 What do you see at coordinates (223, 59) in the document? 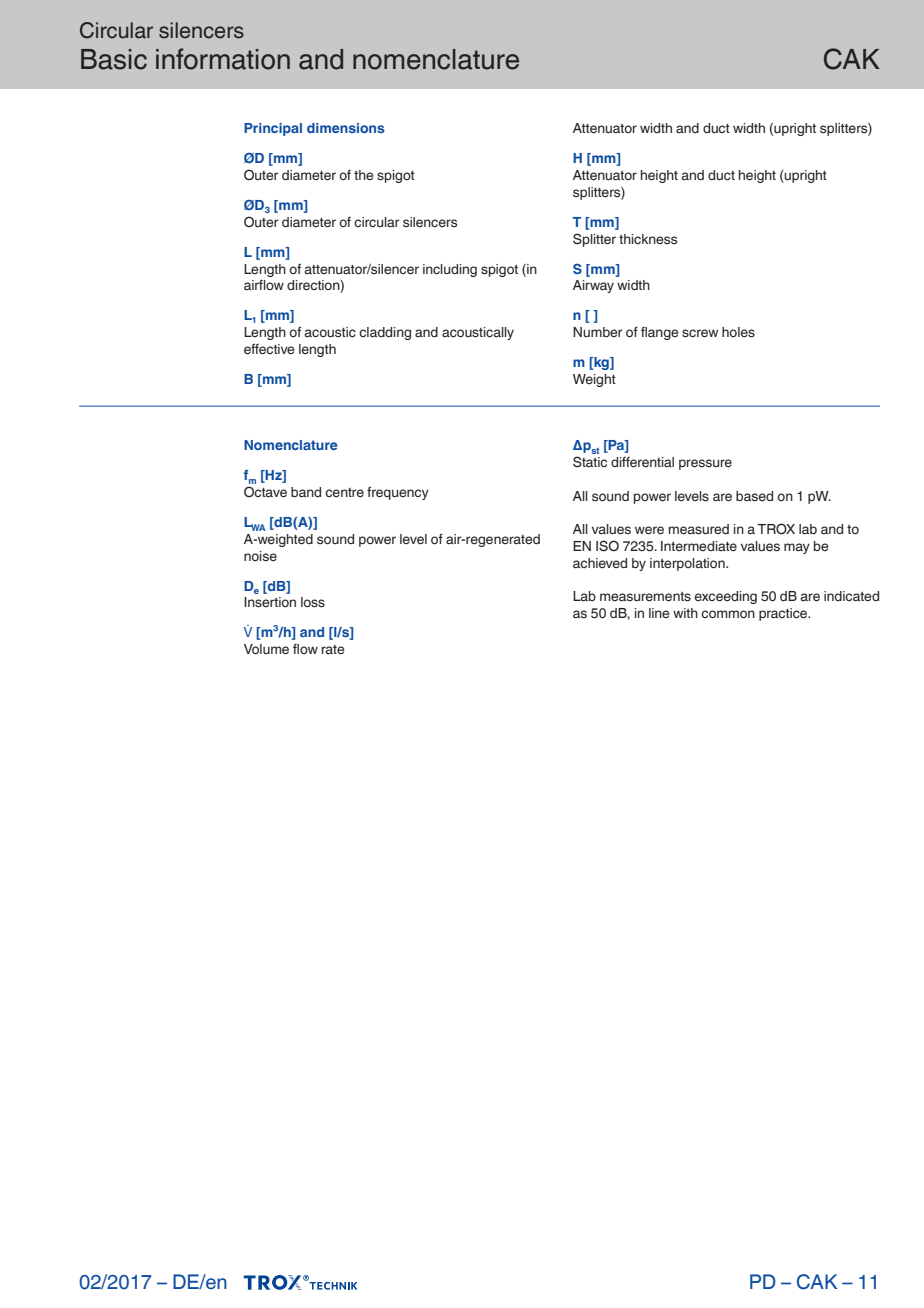
I see `information` at bounding box center [223, 59].
